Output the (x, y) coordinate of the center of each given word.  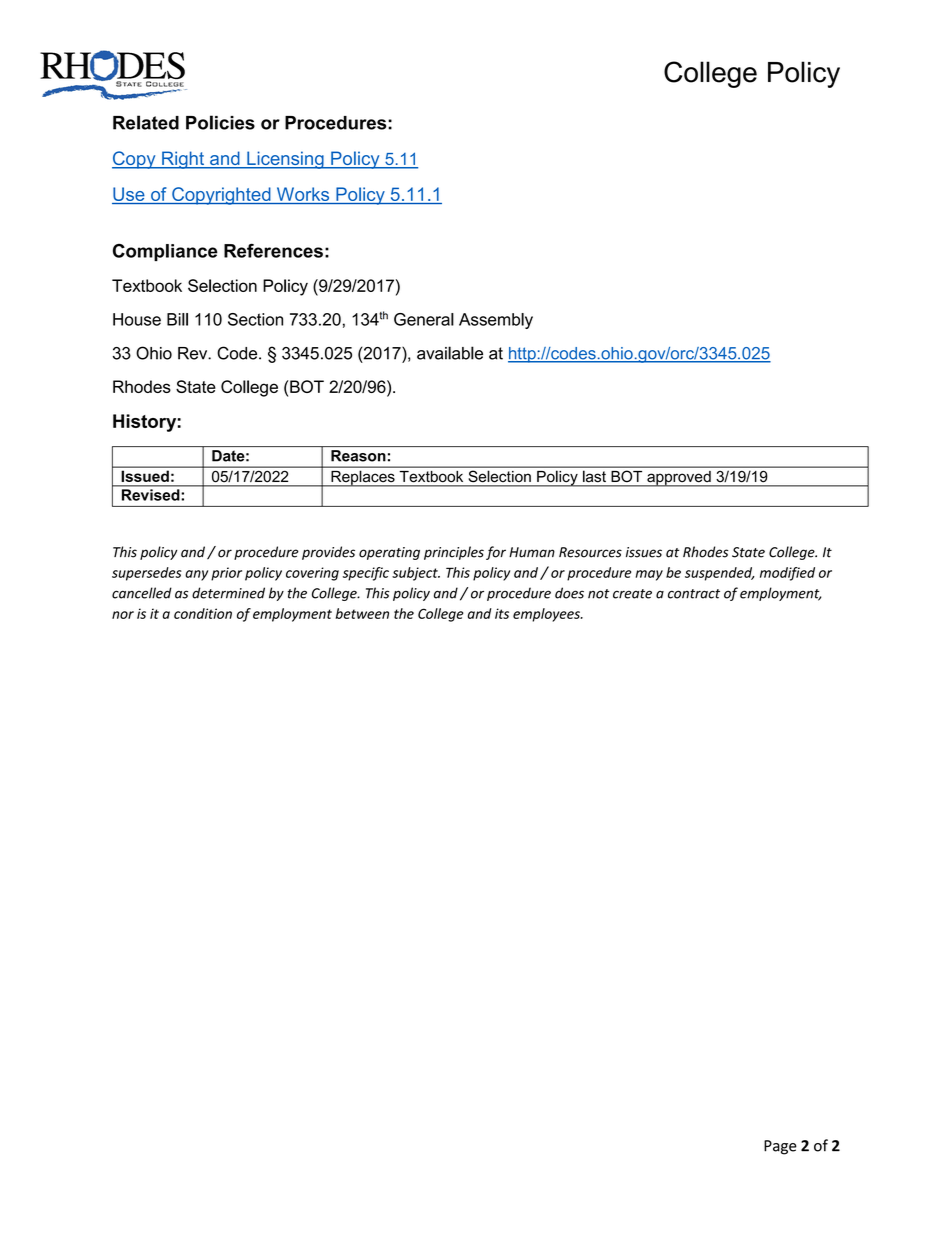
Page (780, 1147)
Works (303, 195)
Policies (220, 122)
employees (547, 615)
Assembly (496, 321)
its (502, 613)
